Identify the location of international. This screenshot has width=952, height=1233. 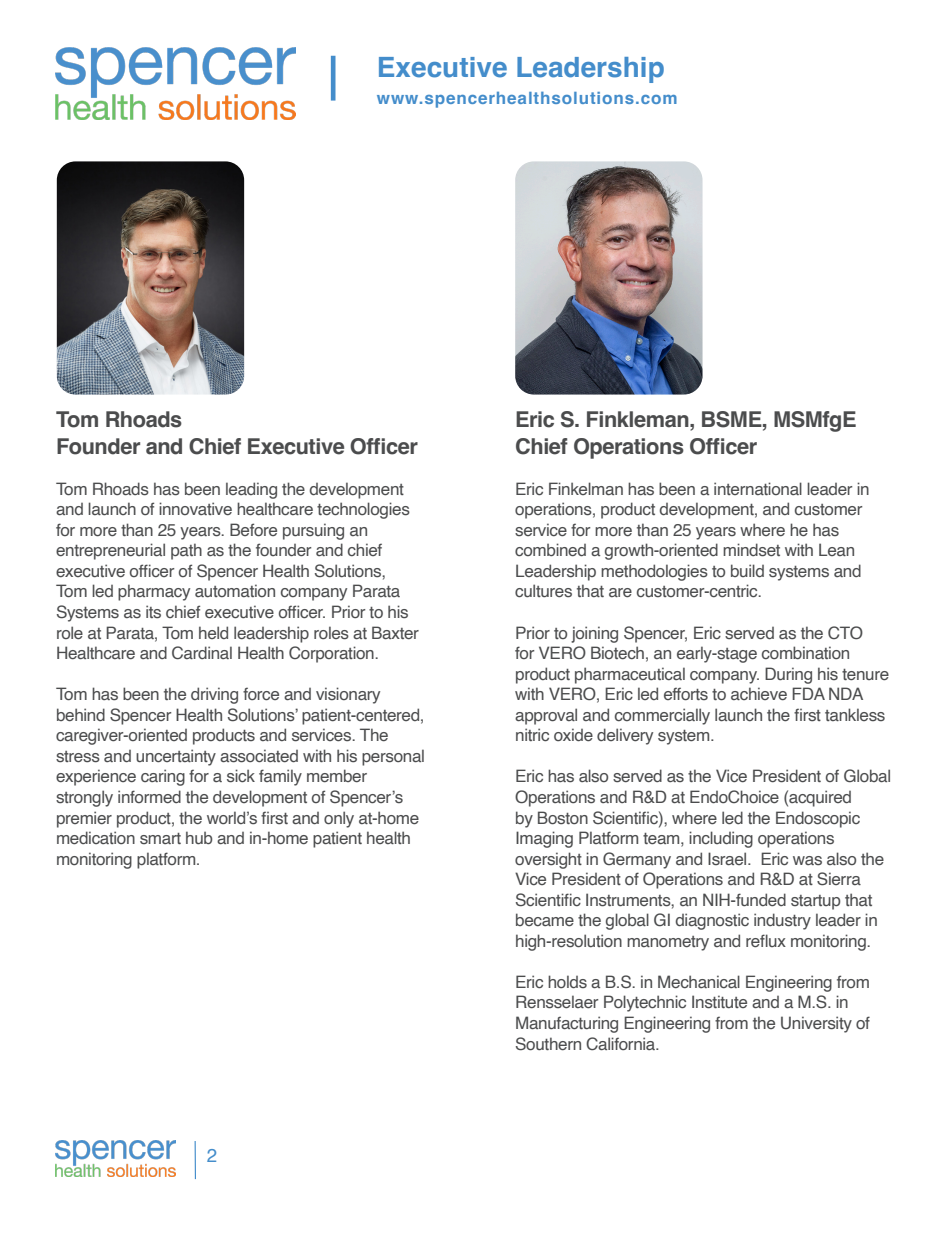
(758, 488).
